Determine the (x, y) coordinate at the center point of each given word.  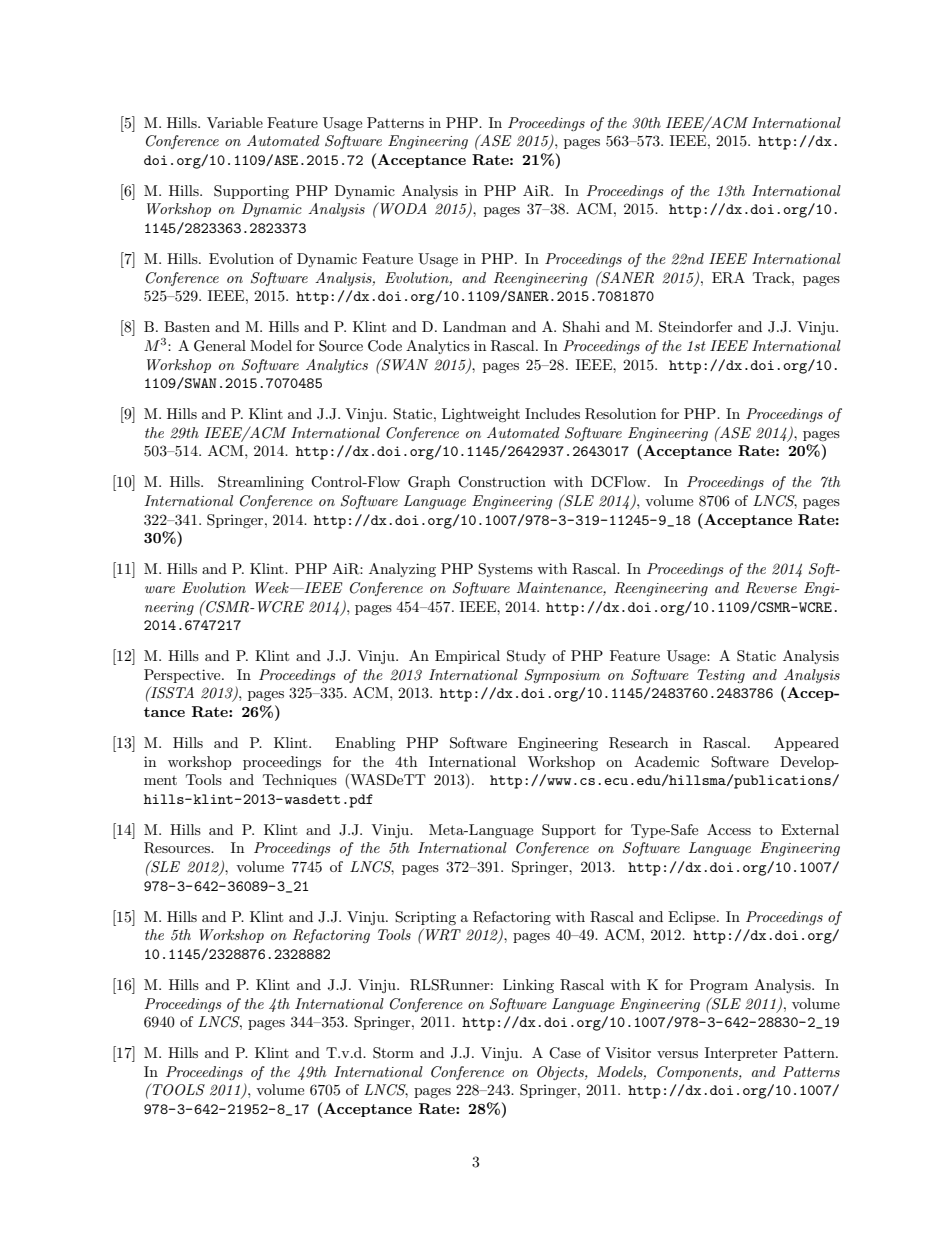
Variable (235, 122)
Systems (505, 570)
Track (773, 277)
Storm (393, 1053)
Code (385, 346)
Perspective (183, 676)
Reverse (771, 588)
